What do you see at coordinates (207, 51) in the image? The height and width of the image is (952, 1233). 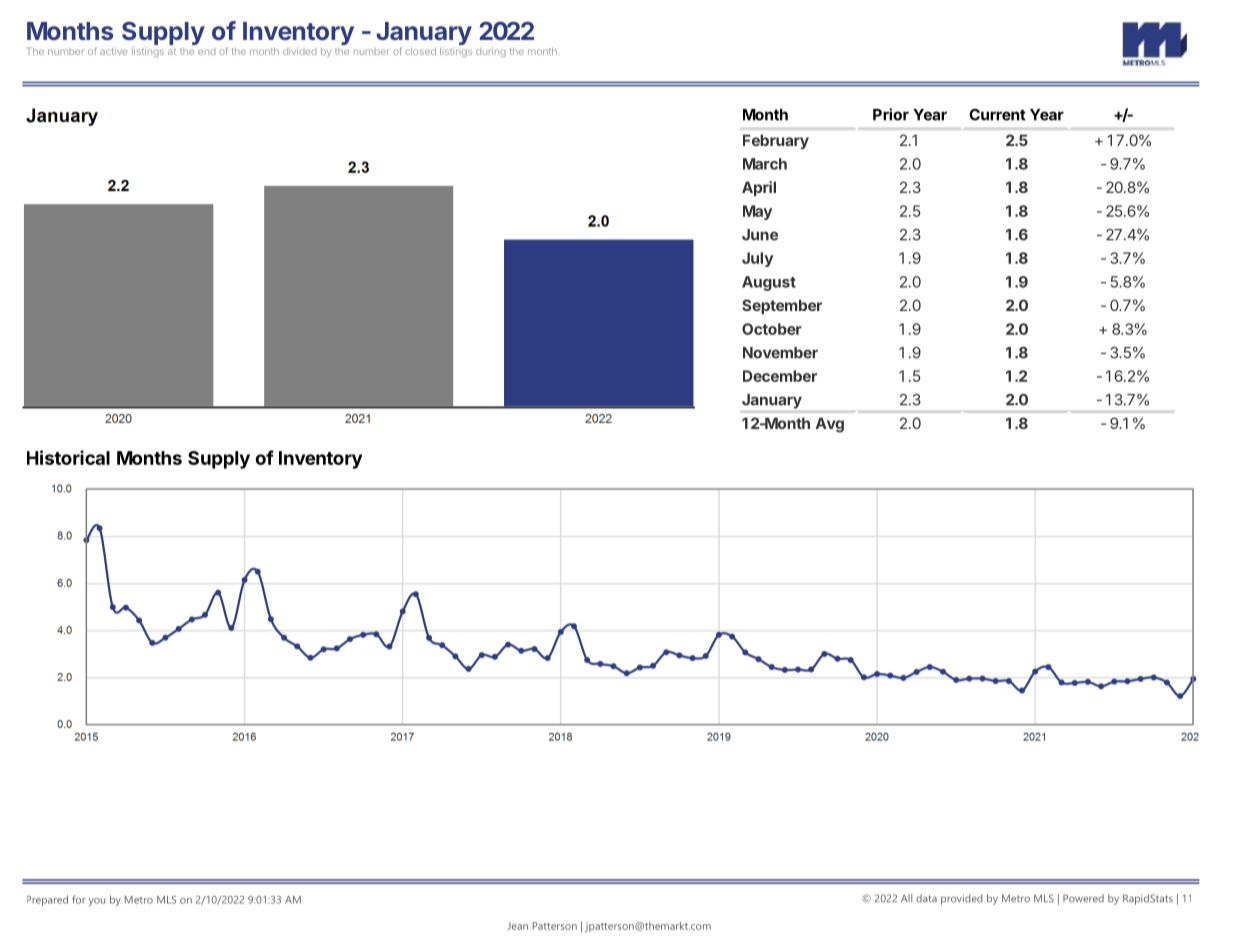 I see `end` at bounding box center [207, 51].
